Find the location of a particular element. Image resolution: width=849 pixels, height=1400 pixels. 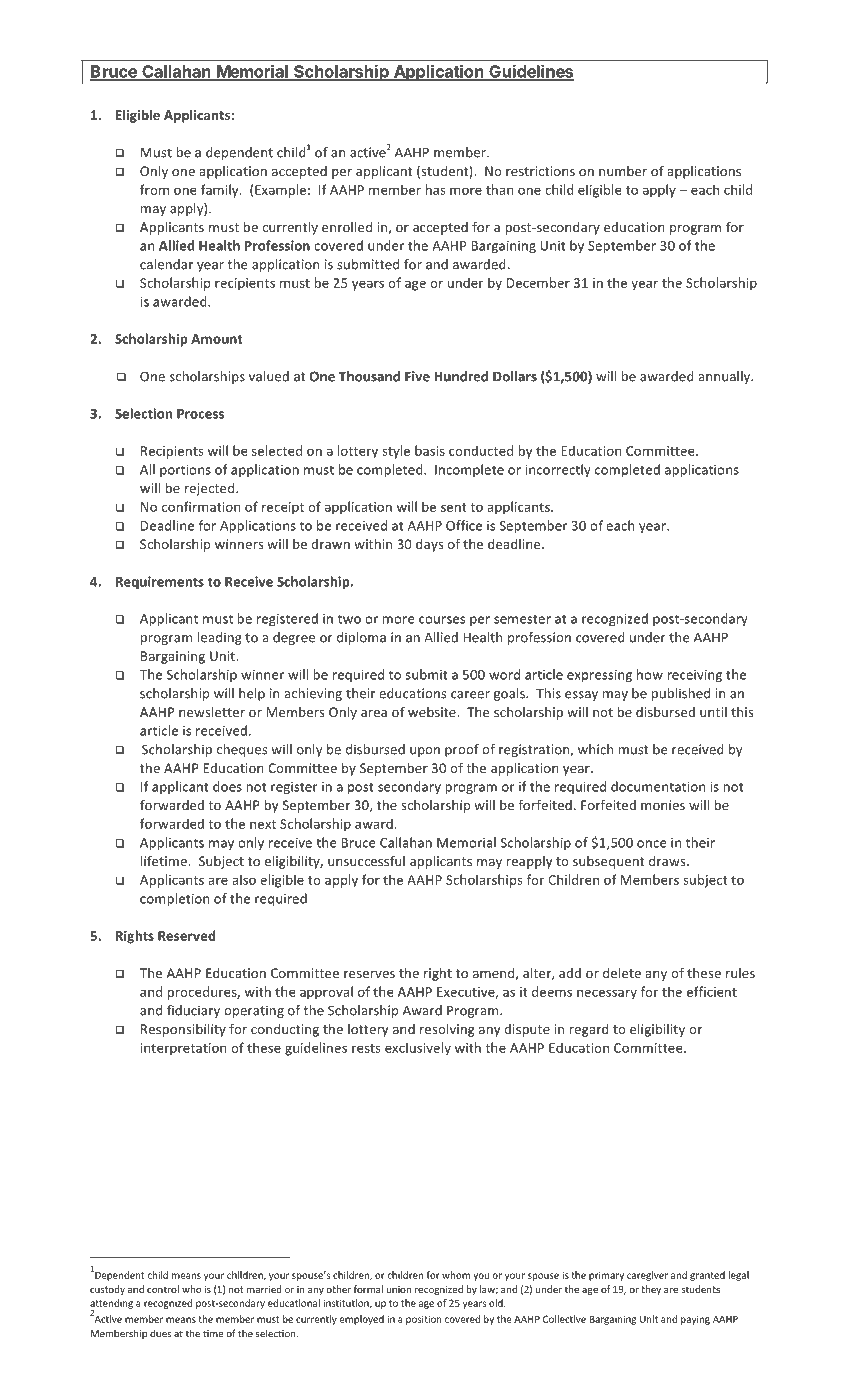

incorrectly is located at coordinates (558, 470).
